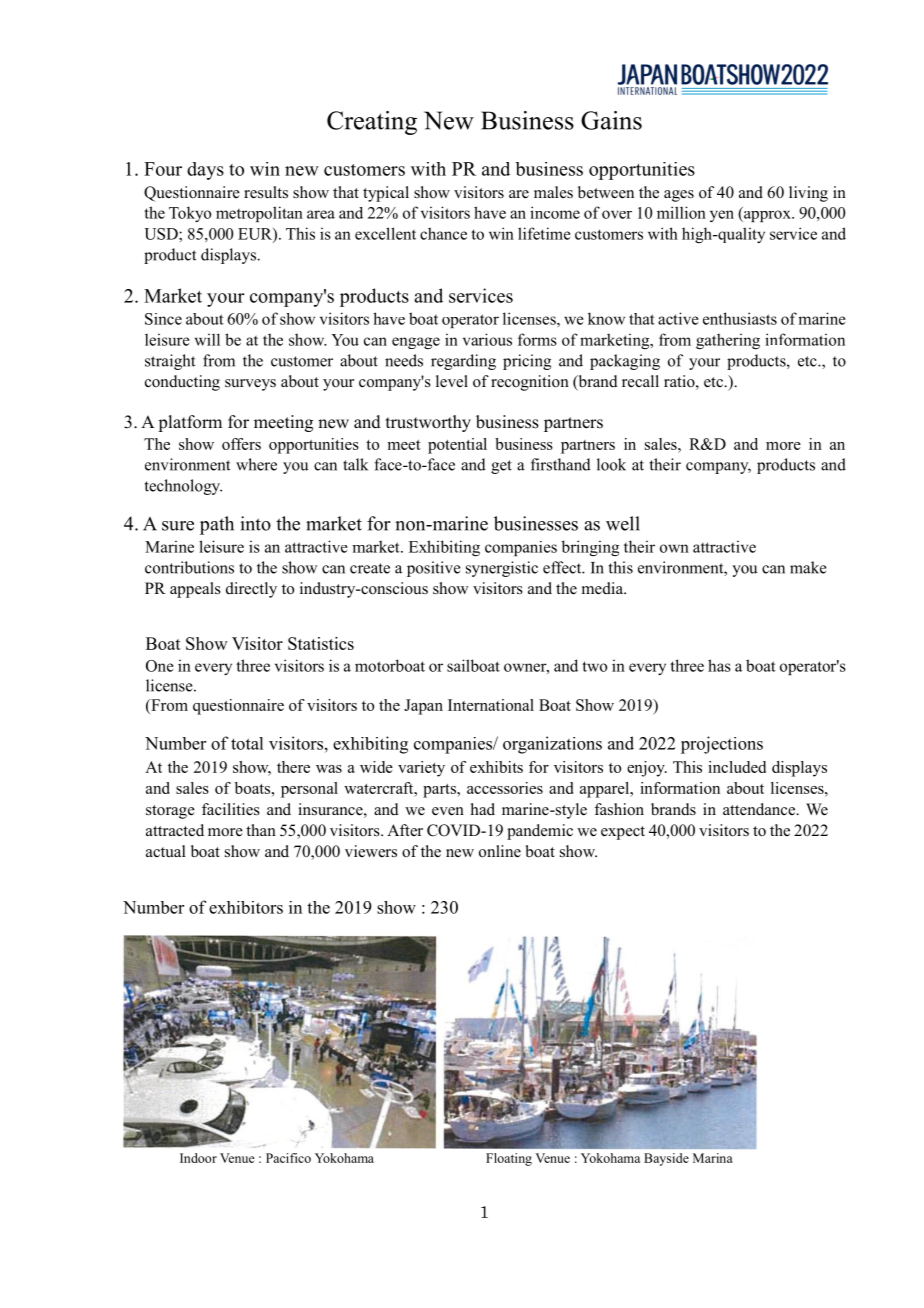  Describe the element at coordinates (198, 1158) in the page. I see `Indoor` at that location.
